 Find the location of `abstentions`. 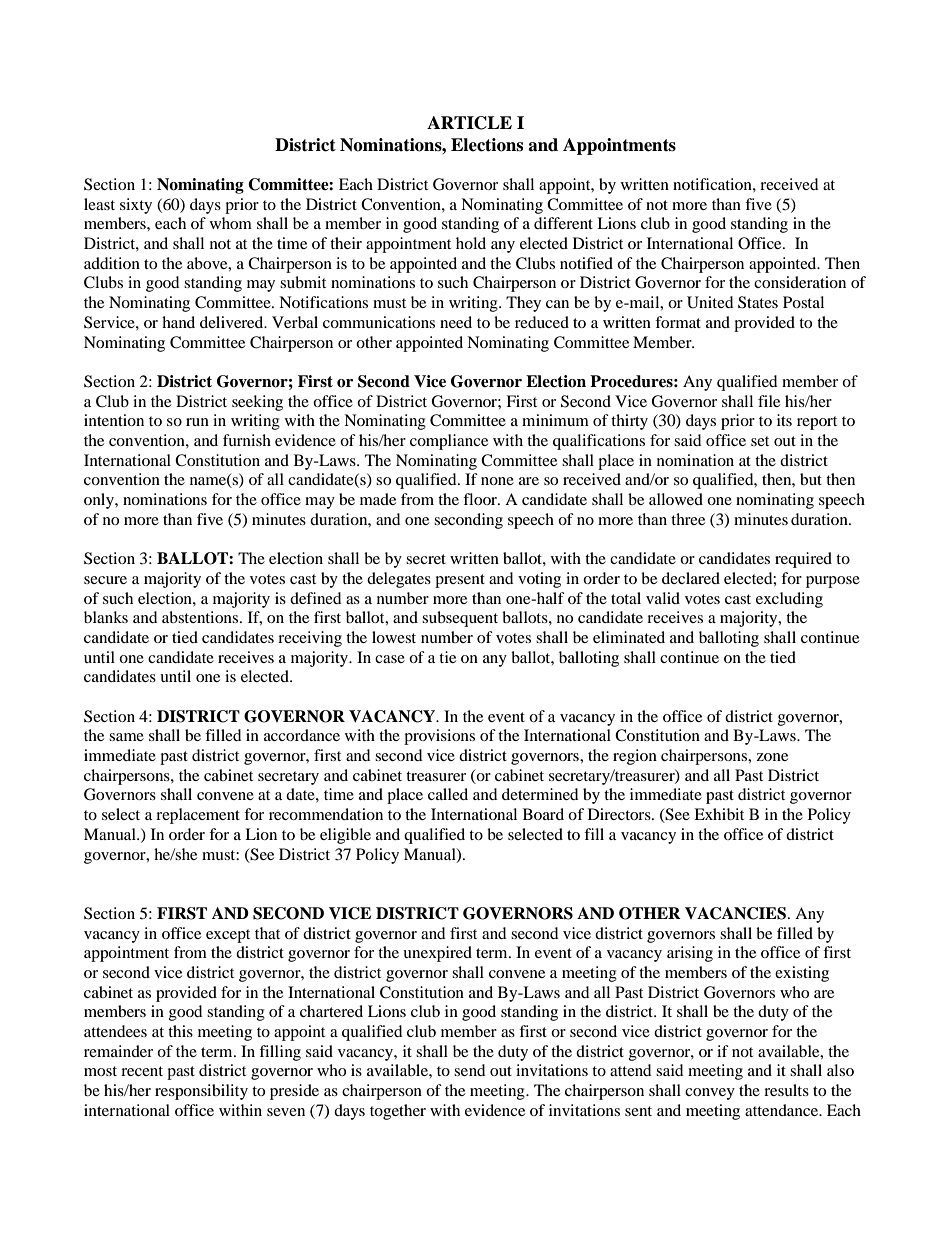

abstentions is located at coordinates (201, 617).
